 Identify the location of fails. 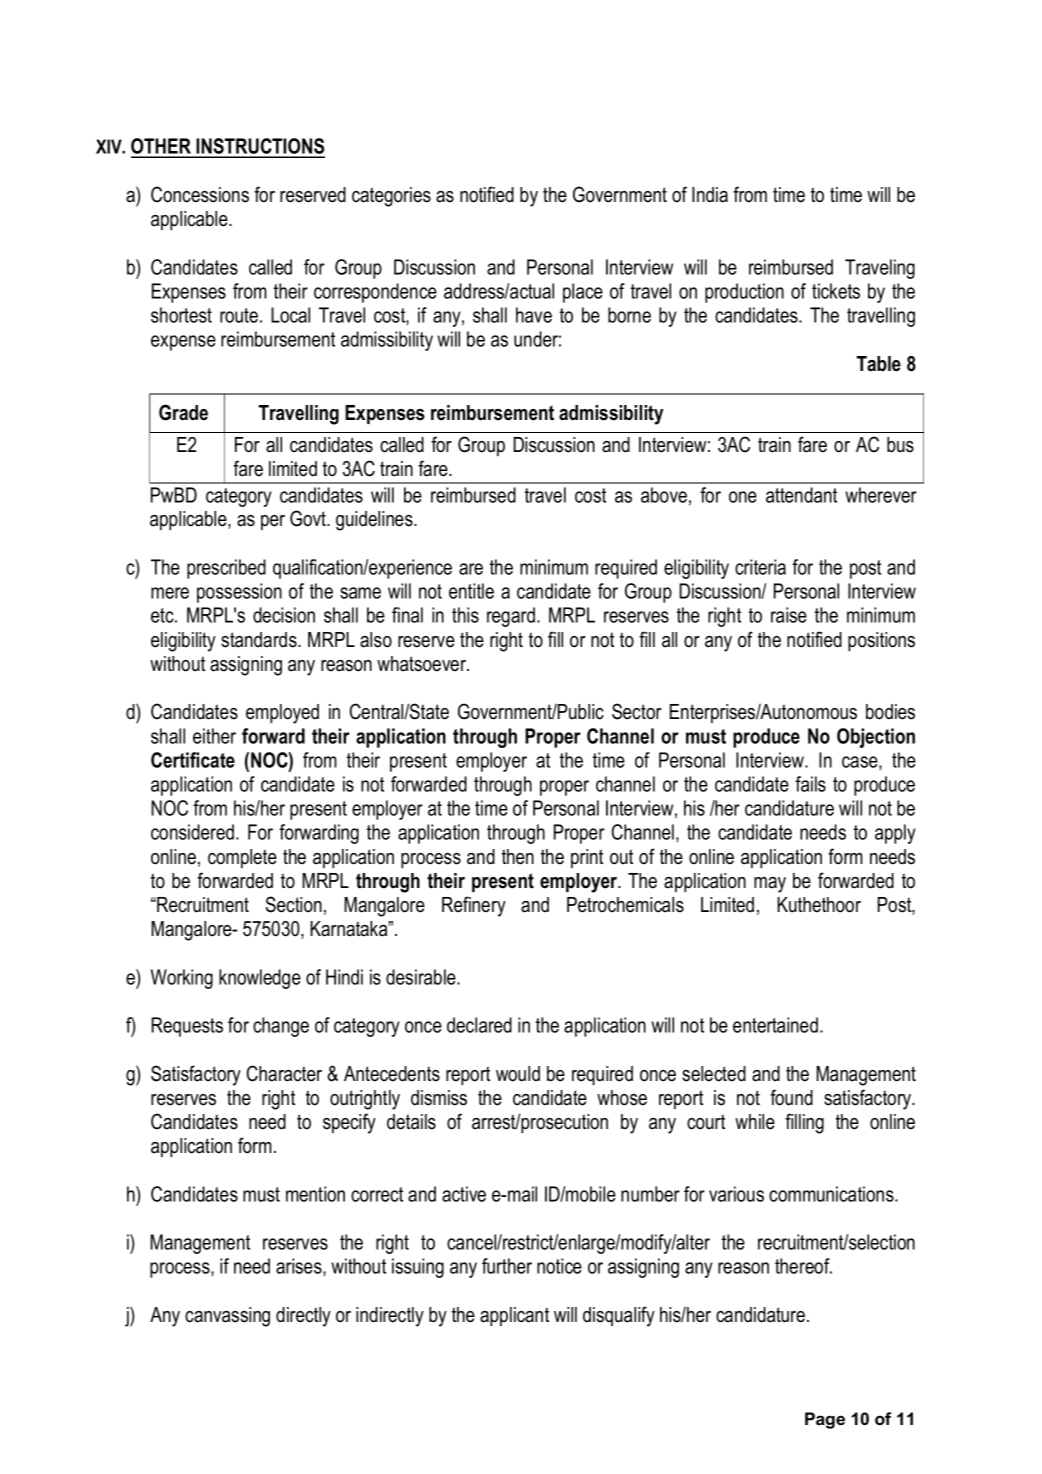
(810, 784).
